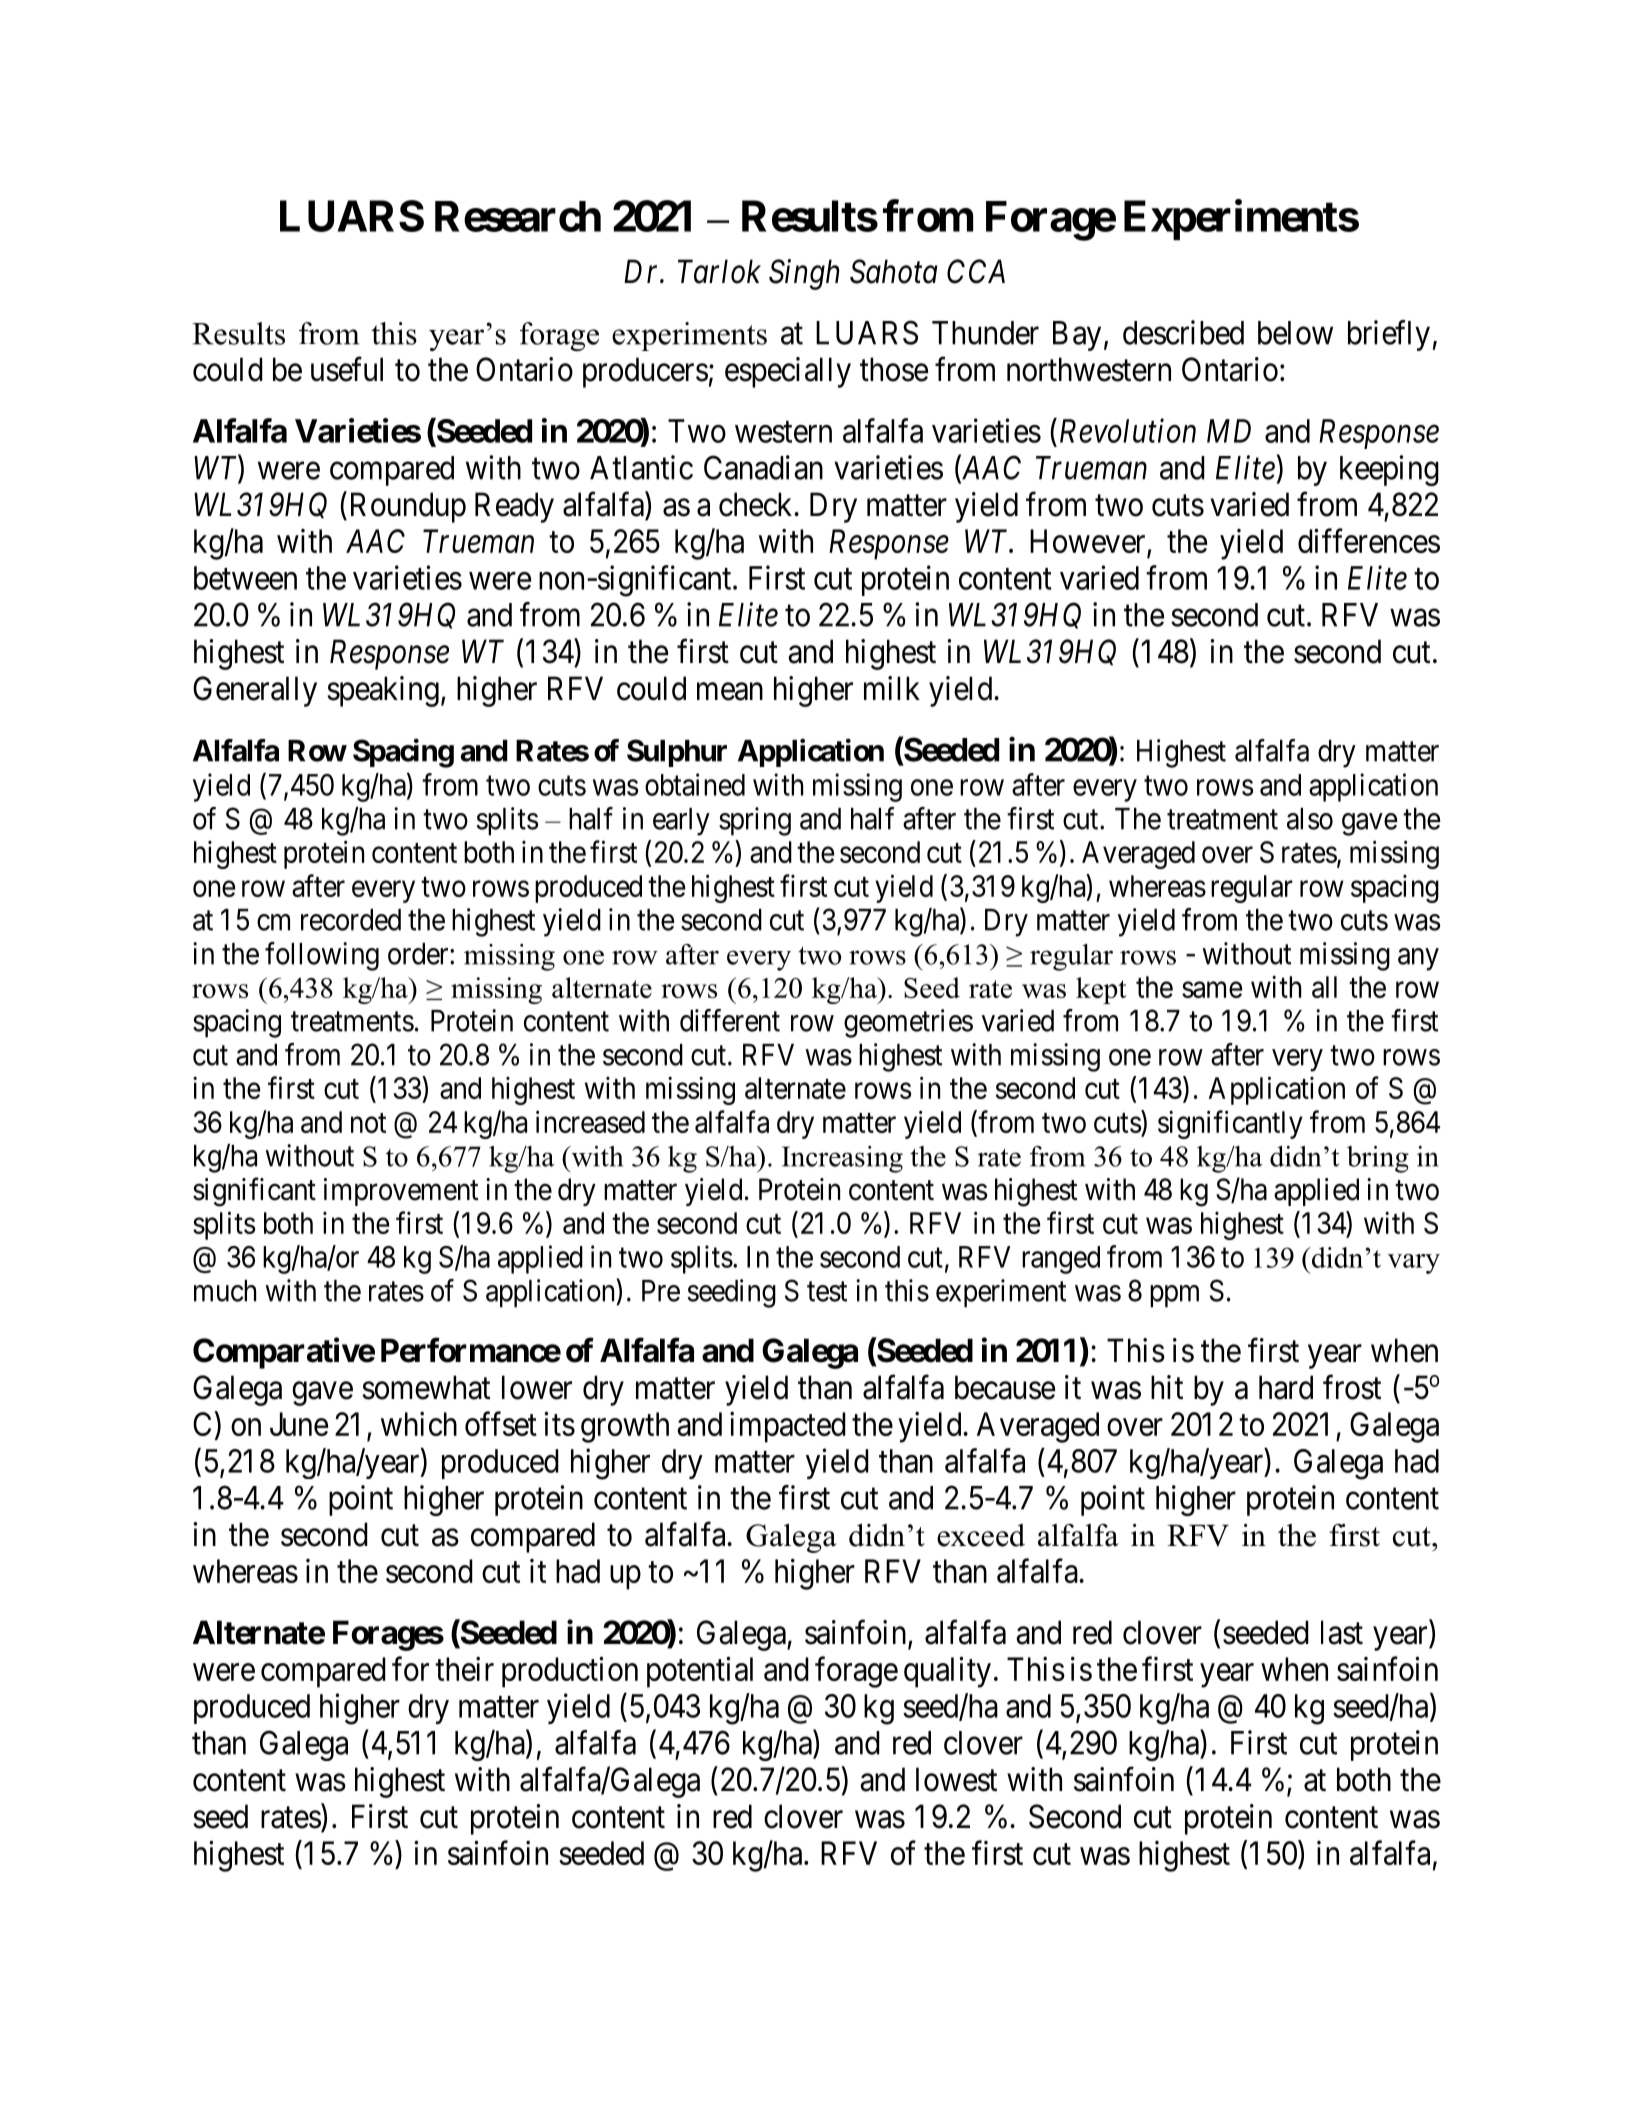 This document has height=2111, width=1631. What do you see at coordinates (730, 1020) in the document?
I see `different` at bounding box center [730, 1020].
